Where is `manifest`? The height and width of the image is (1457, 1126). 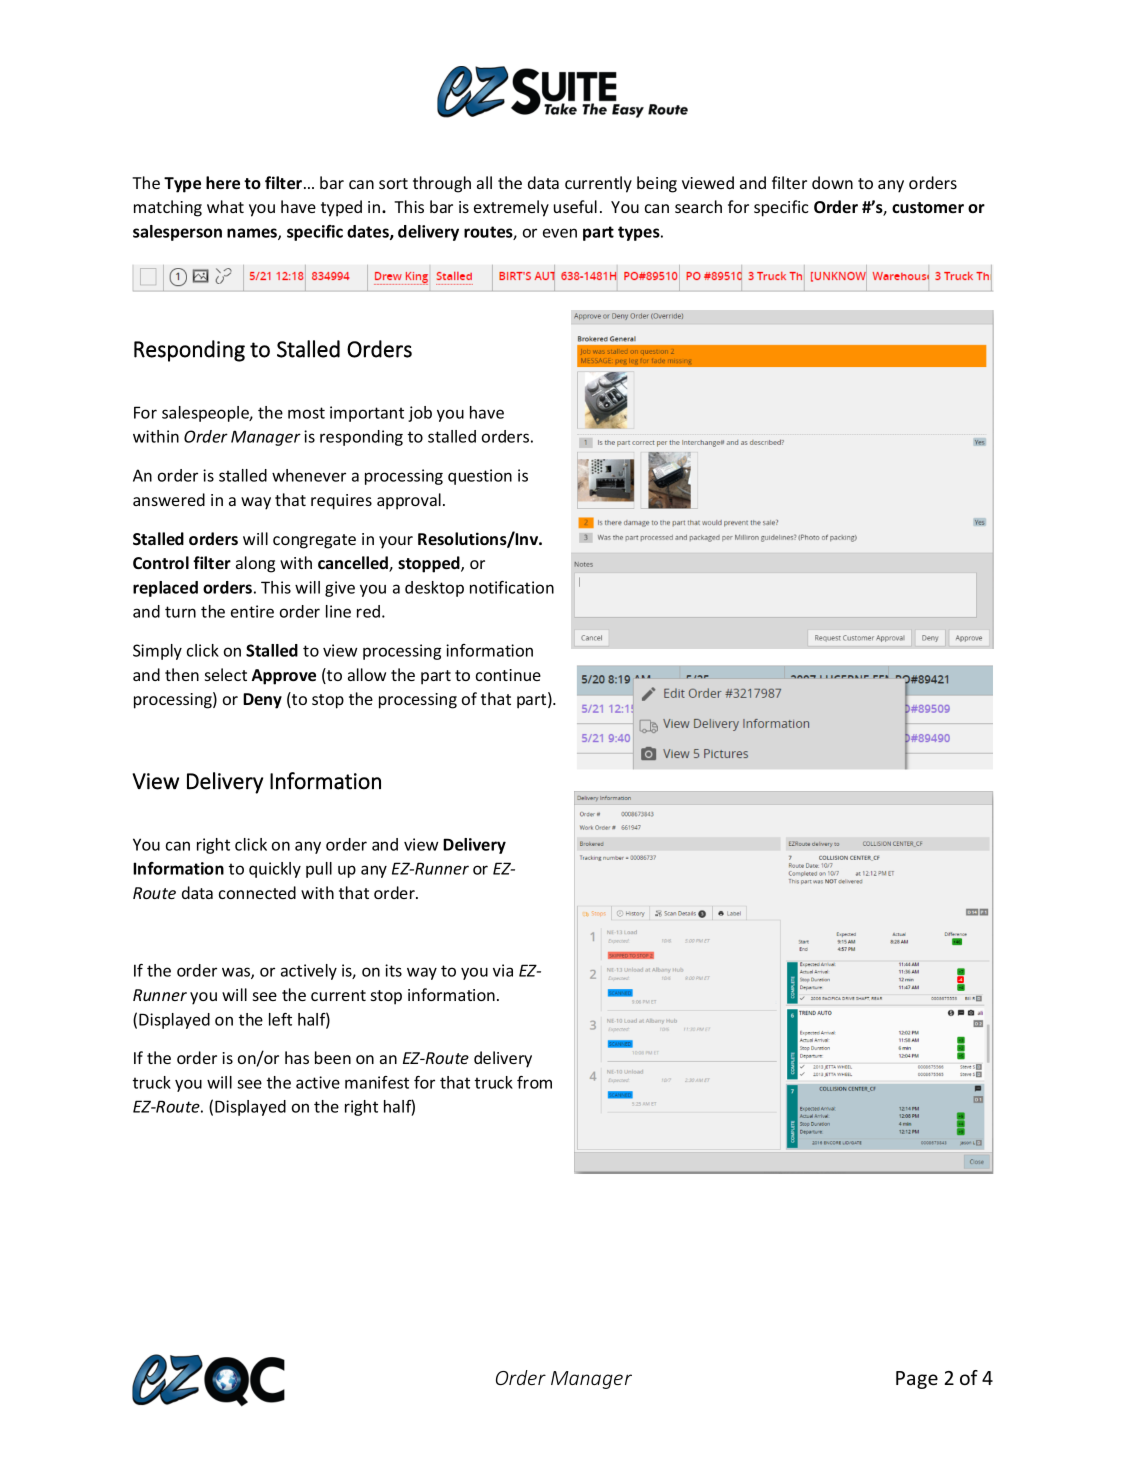 manifest is located at coordinates (377, 1082).
